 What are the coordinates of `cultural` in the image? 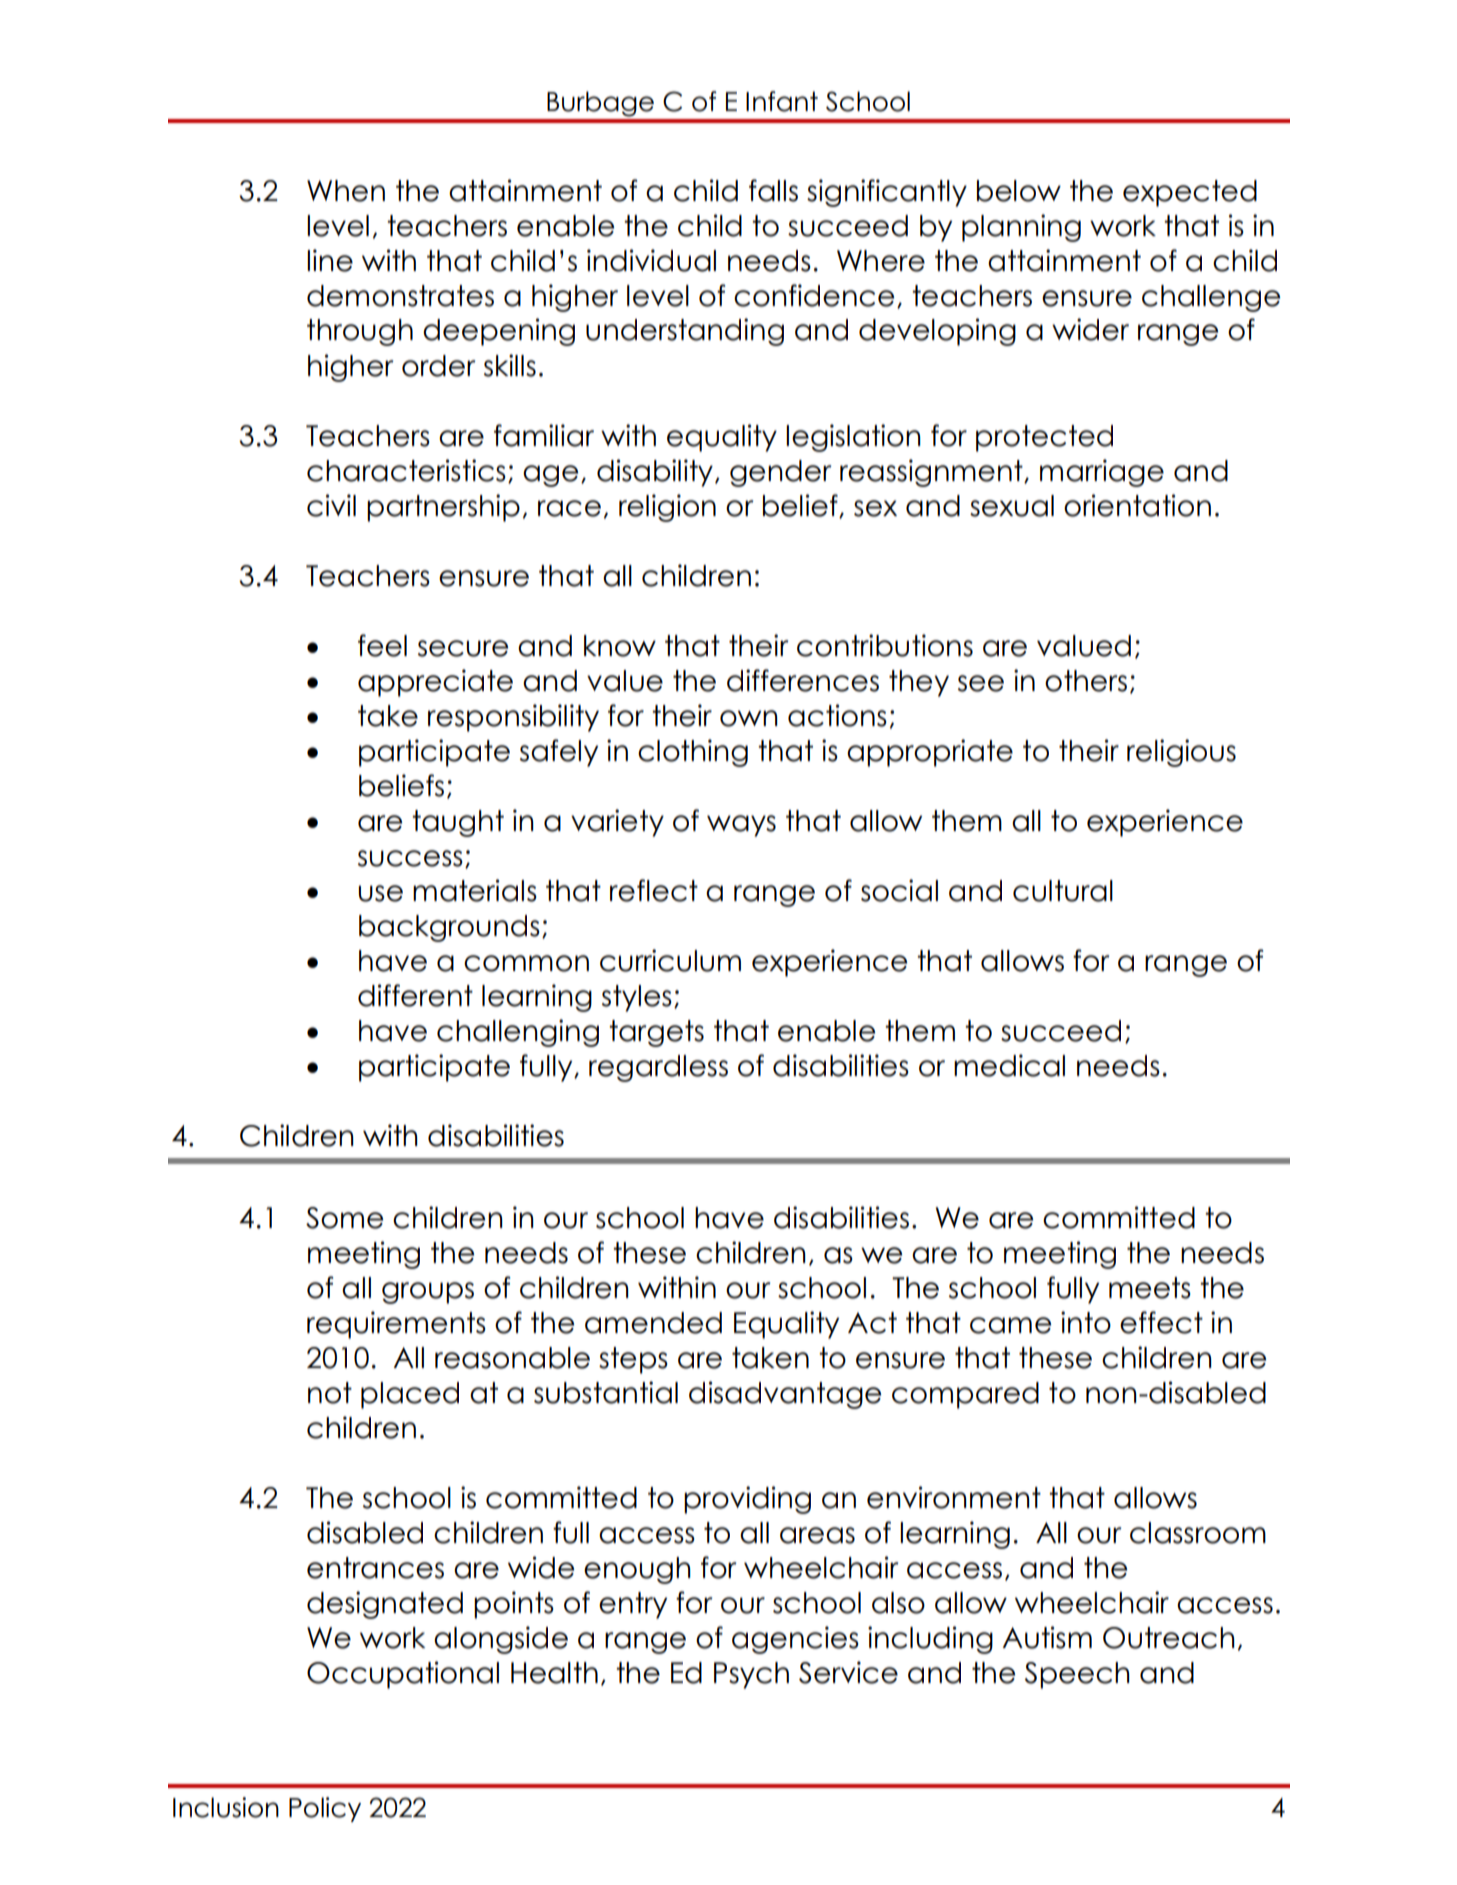 It's located at (1063, 891).
